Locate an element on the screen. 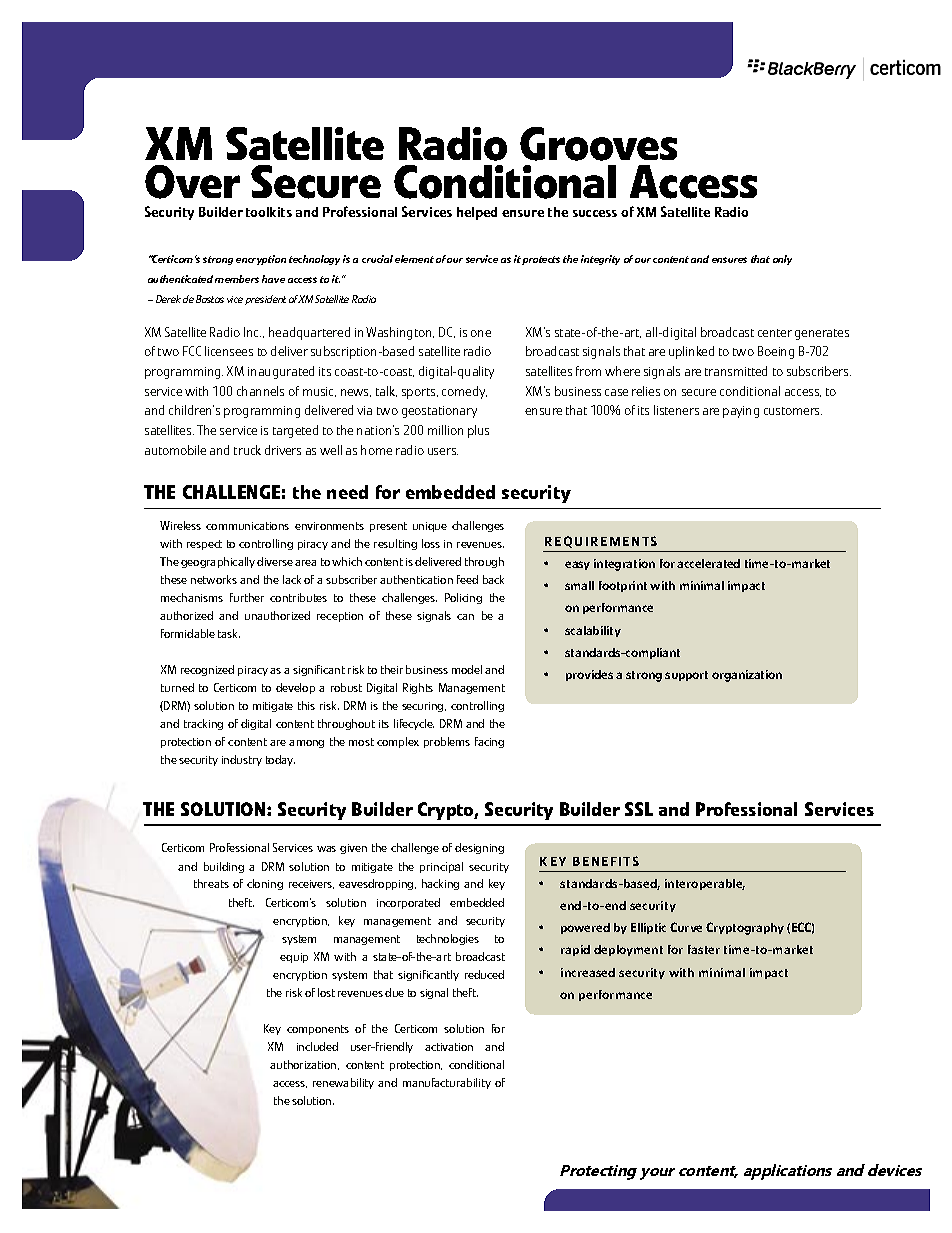  further is located at coordinates (247, 597).
